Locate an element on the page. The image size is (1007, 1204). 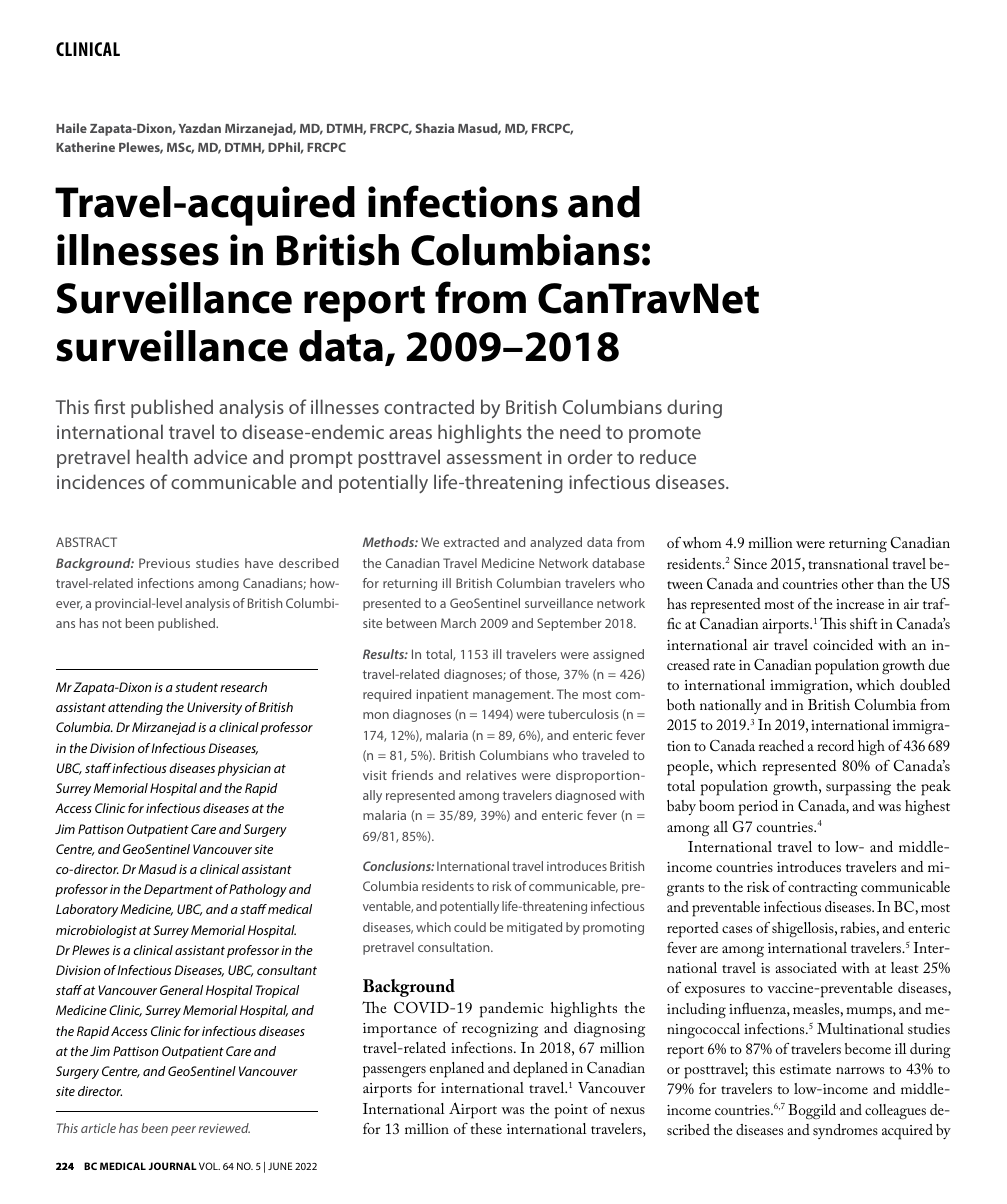
student is located at coordinates (196, 687).
